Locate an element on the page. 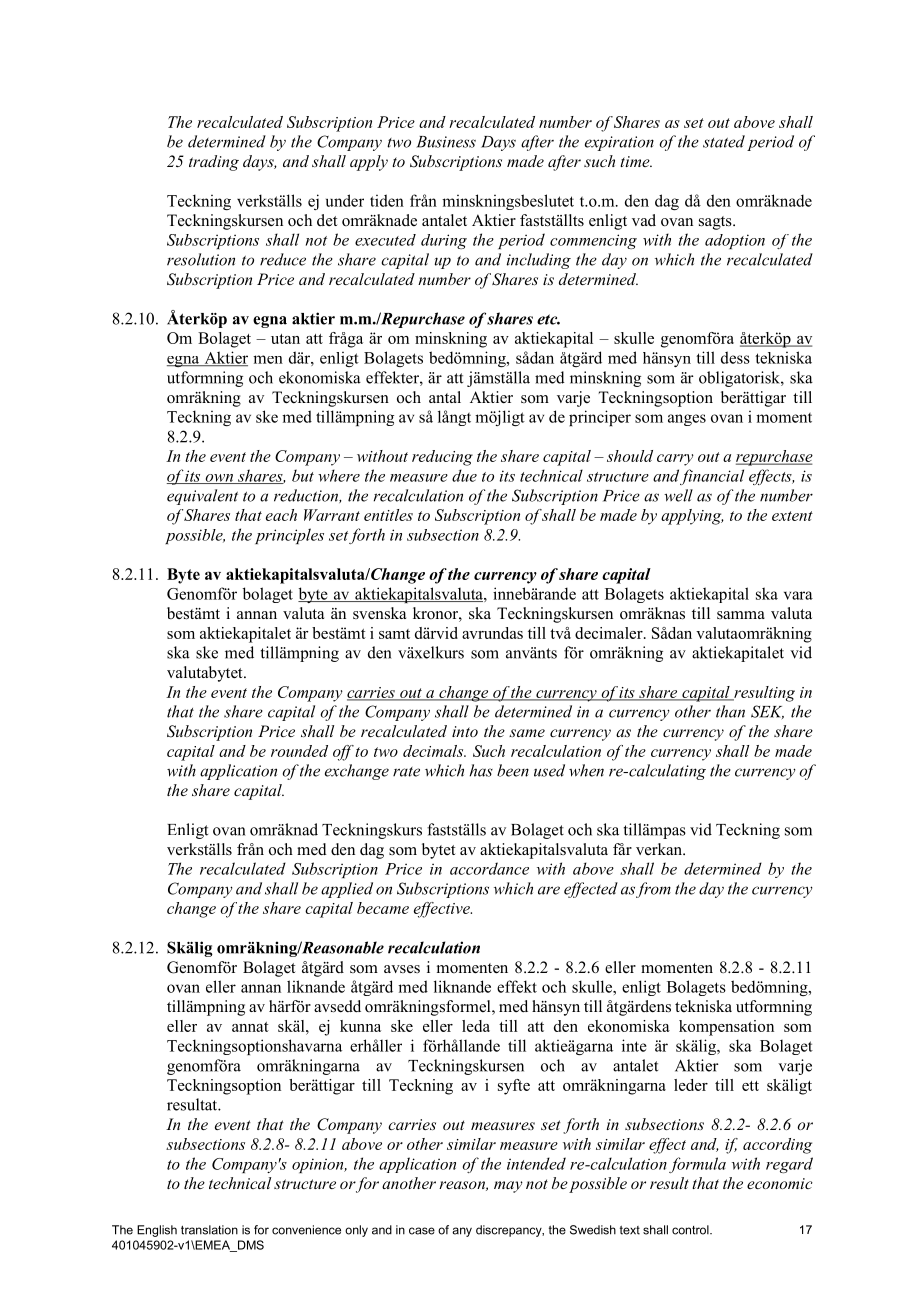 The width and height of the page is (924, 1308). own is located at coordinates (219, 479).
